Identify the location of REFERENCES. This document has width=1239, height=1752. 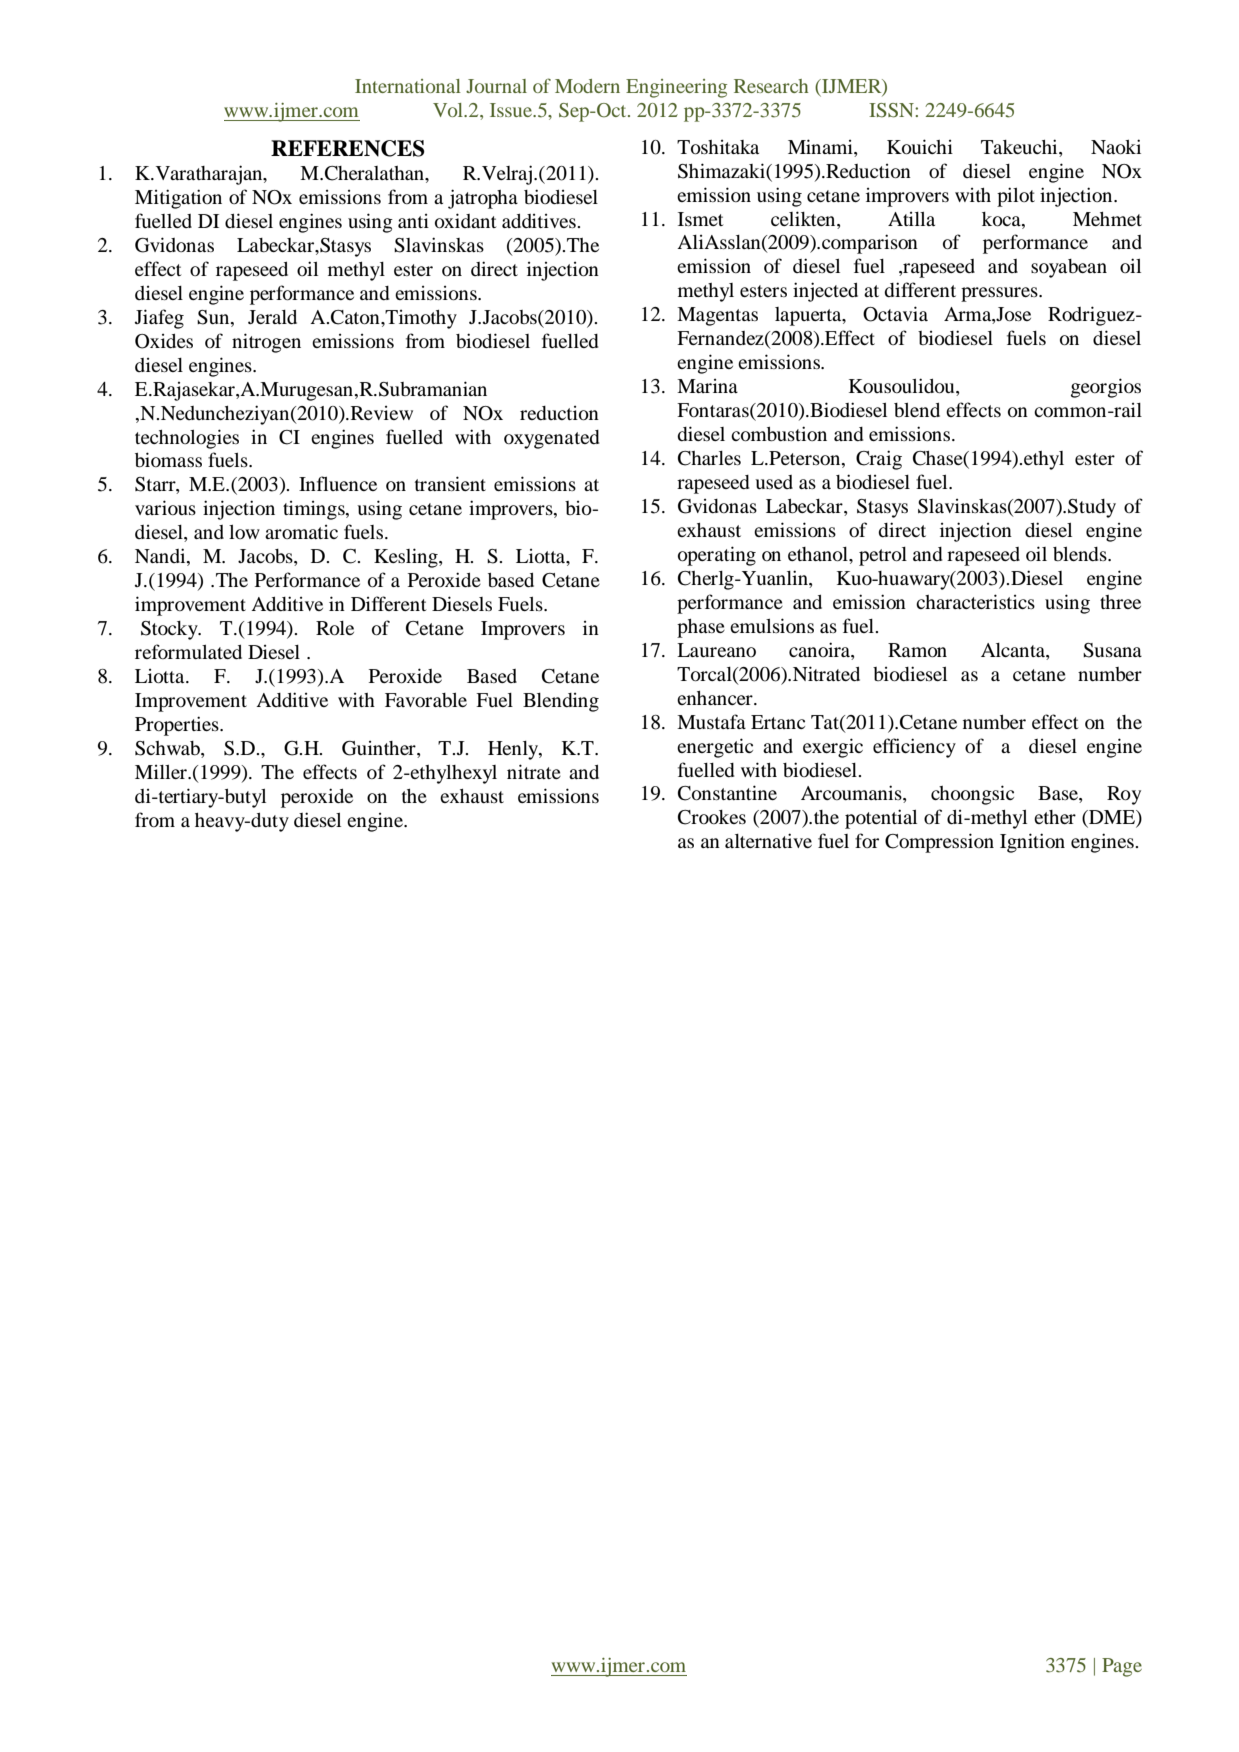
(348, 148).
